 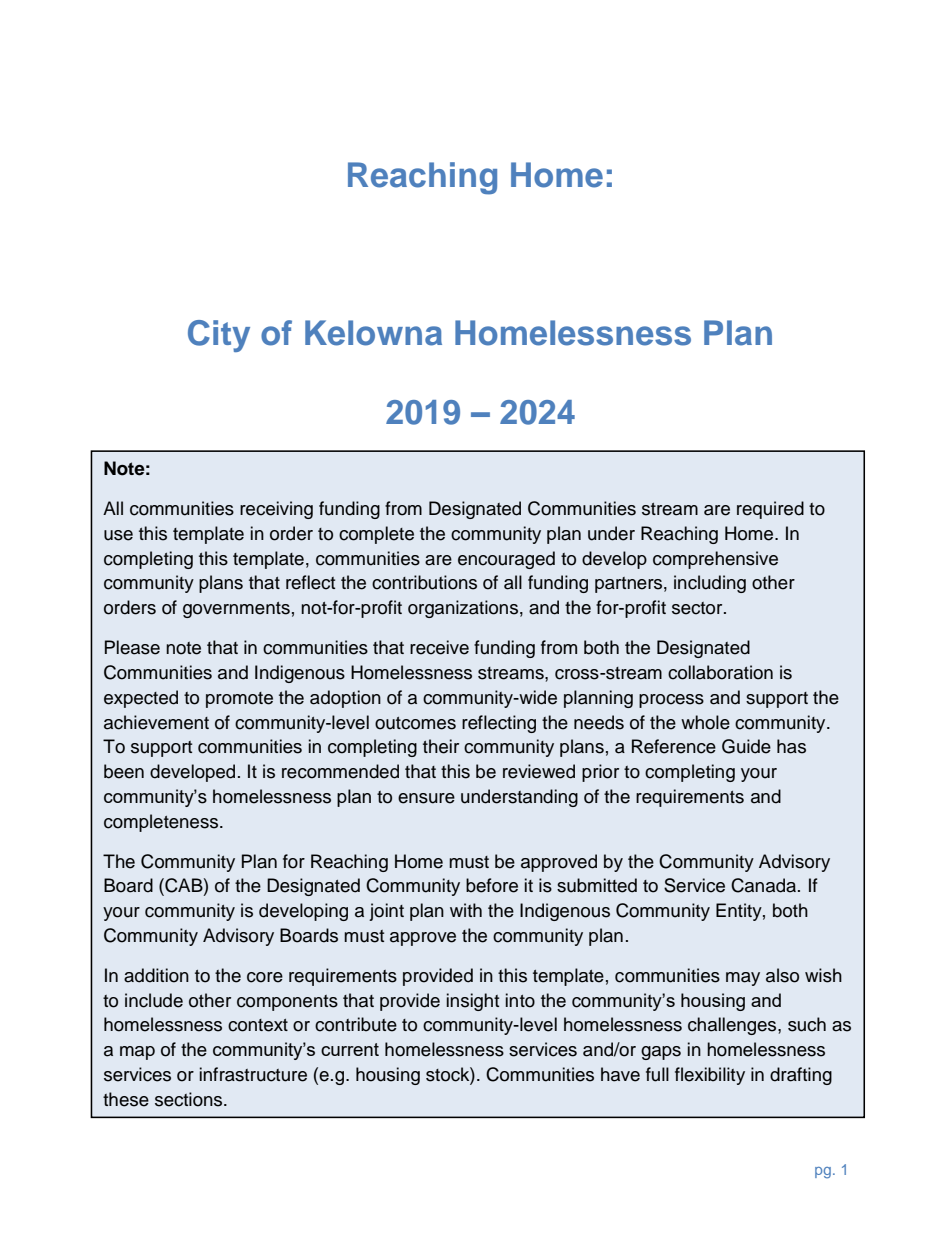 I want to click on promote, so click(x=239, y=700).
